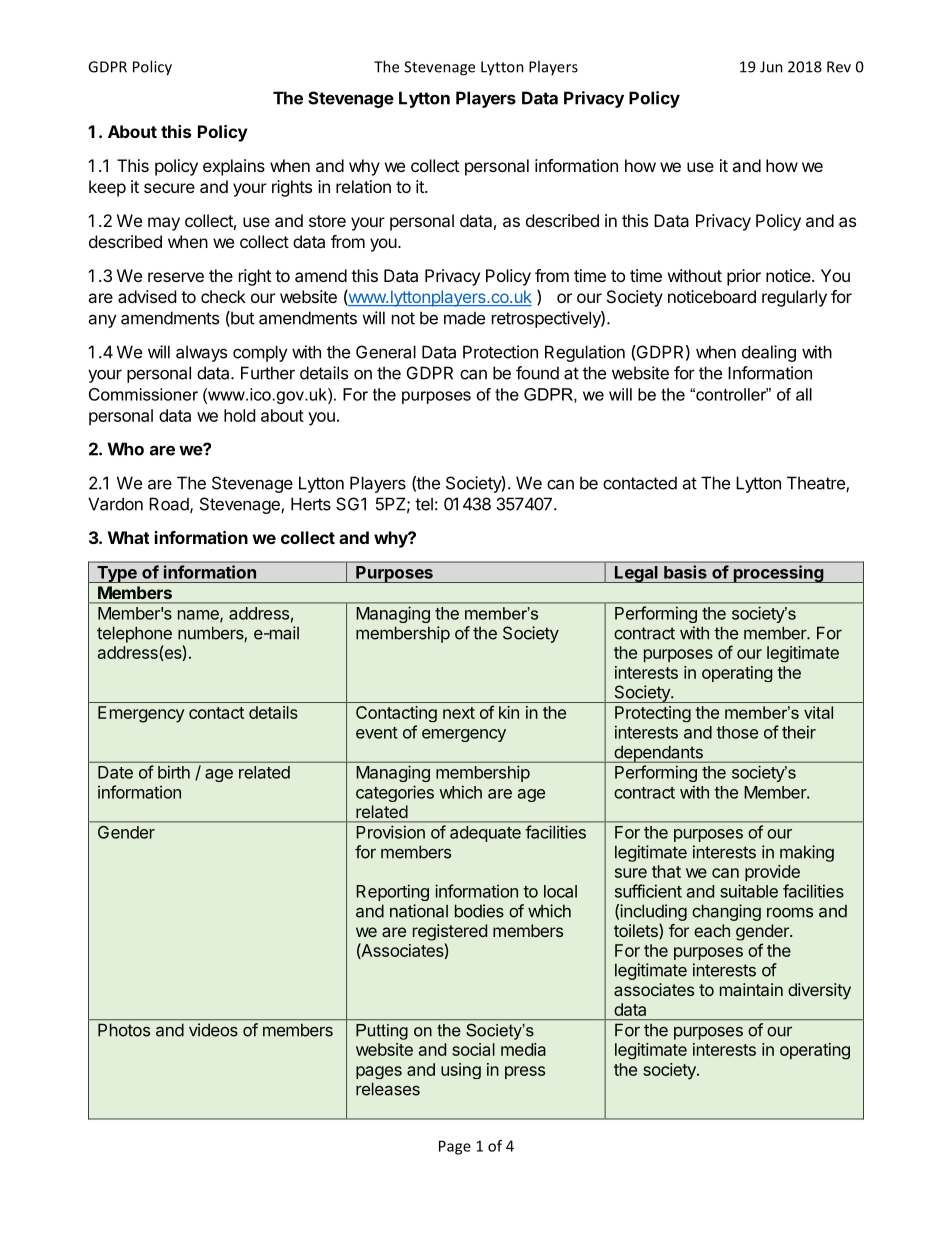 This image has height=1233, width=952. What do you see at coordinates (213, 1030) in the image?
I see `videos` at bounding box center [213, 1030].
